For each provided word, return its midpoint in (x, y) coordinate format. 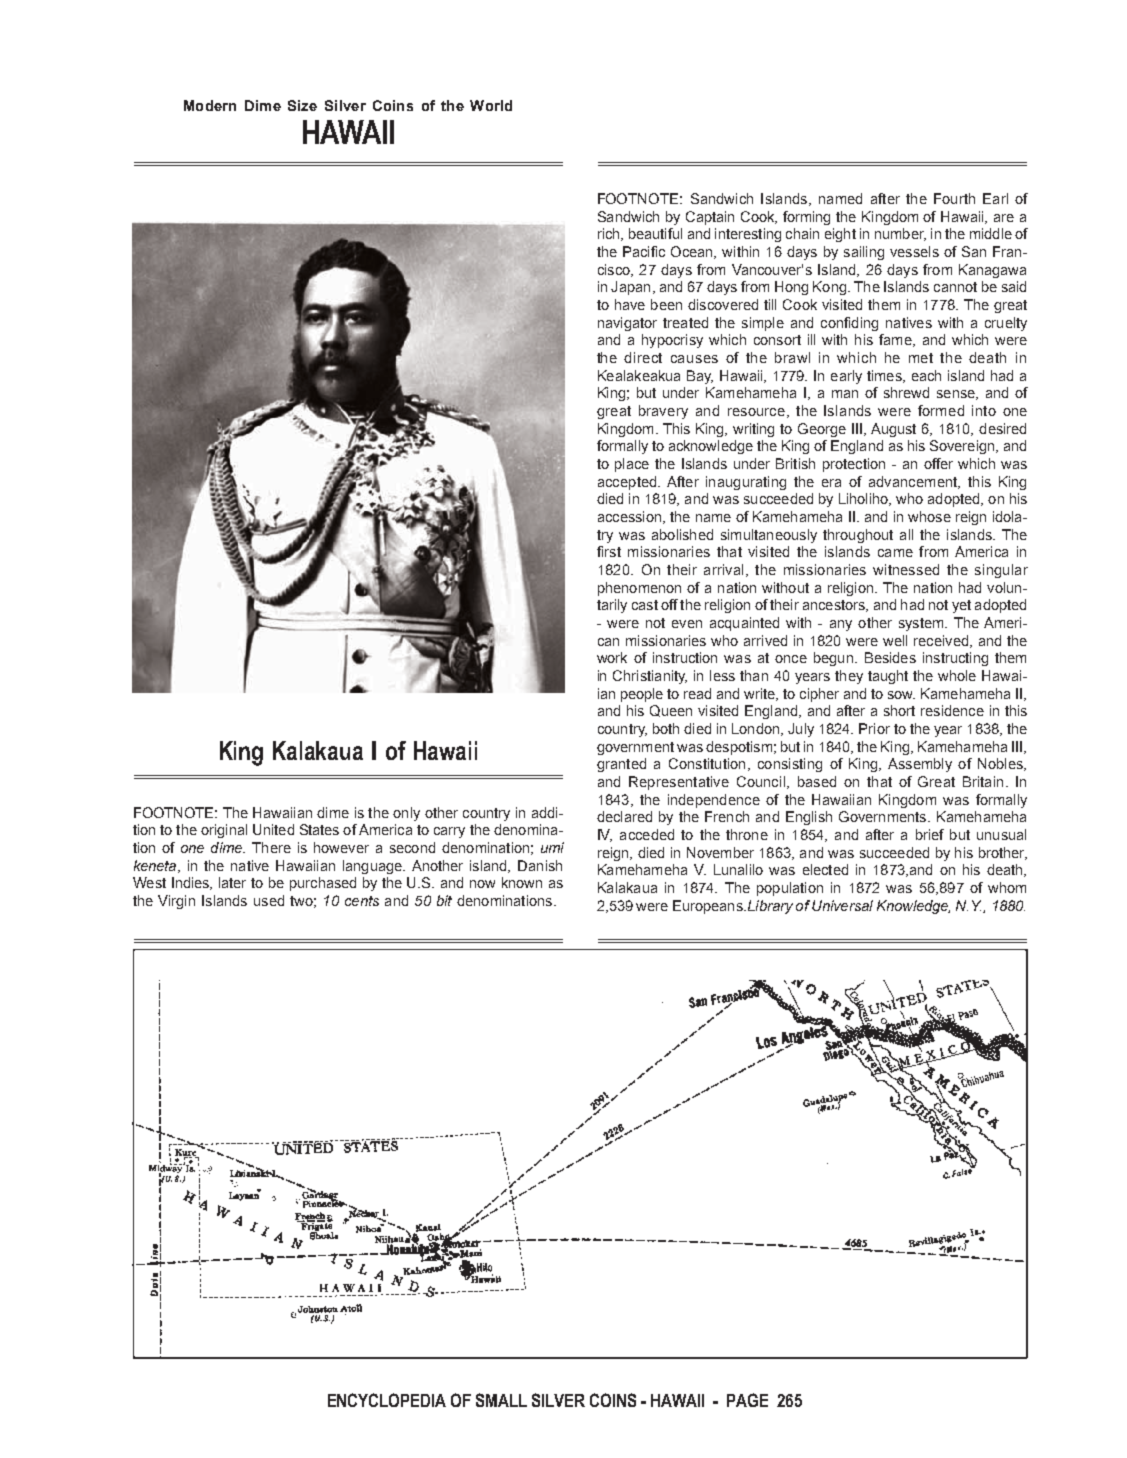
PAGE (747, 1400)
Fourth (954, 198)
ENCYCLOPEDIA (387, 1400)
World (491, 105)
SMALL (501, 1400)
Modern (210, 105)
